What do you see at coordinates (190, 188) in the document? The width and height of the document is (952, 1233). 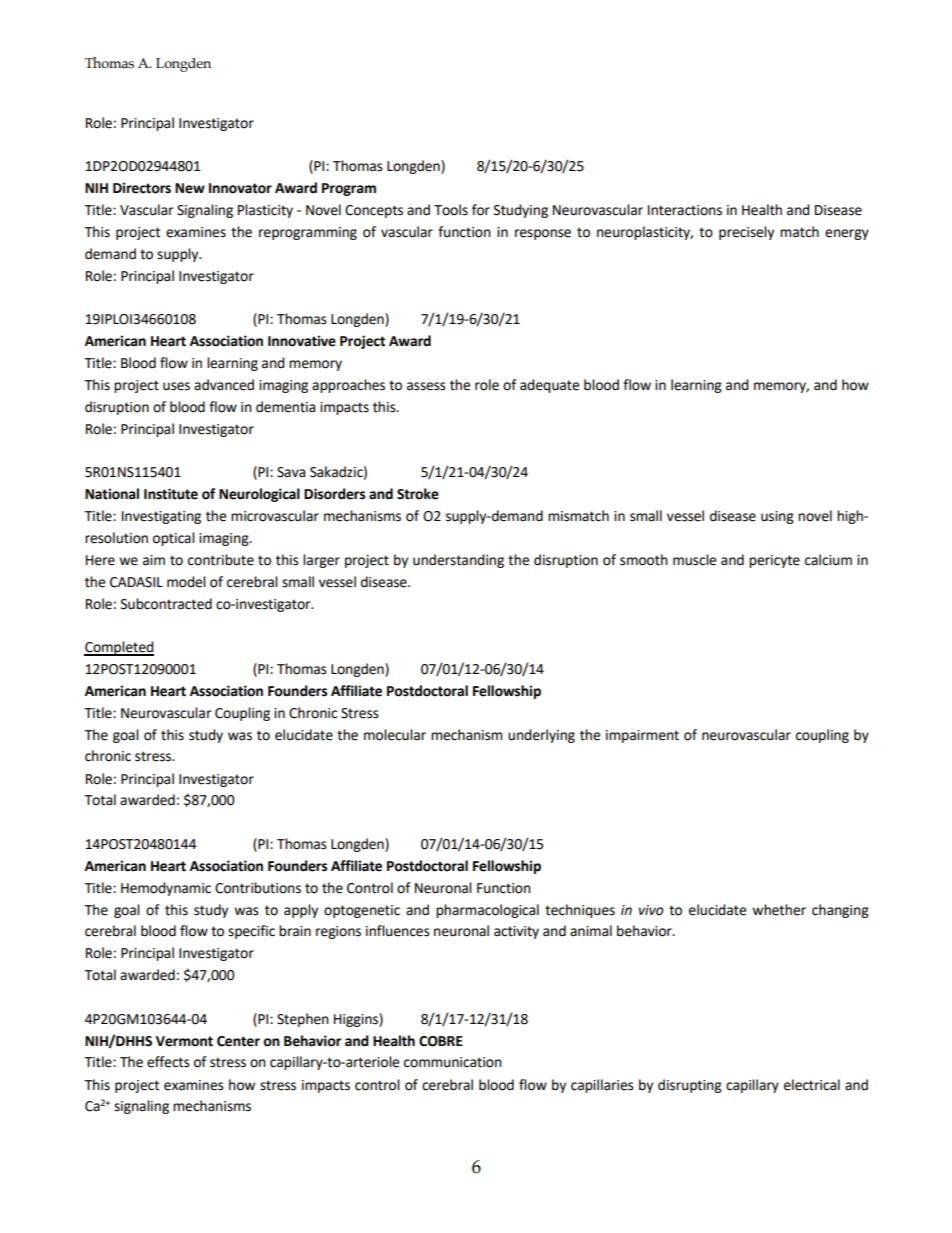 I see `New` at bounding box center [190, 188].
